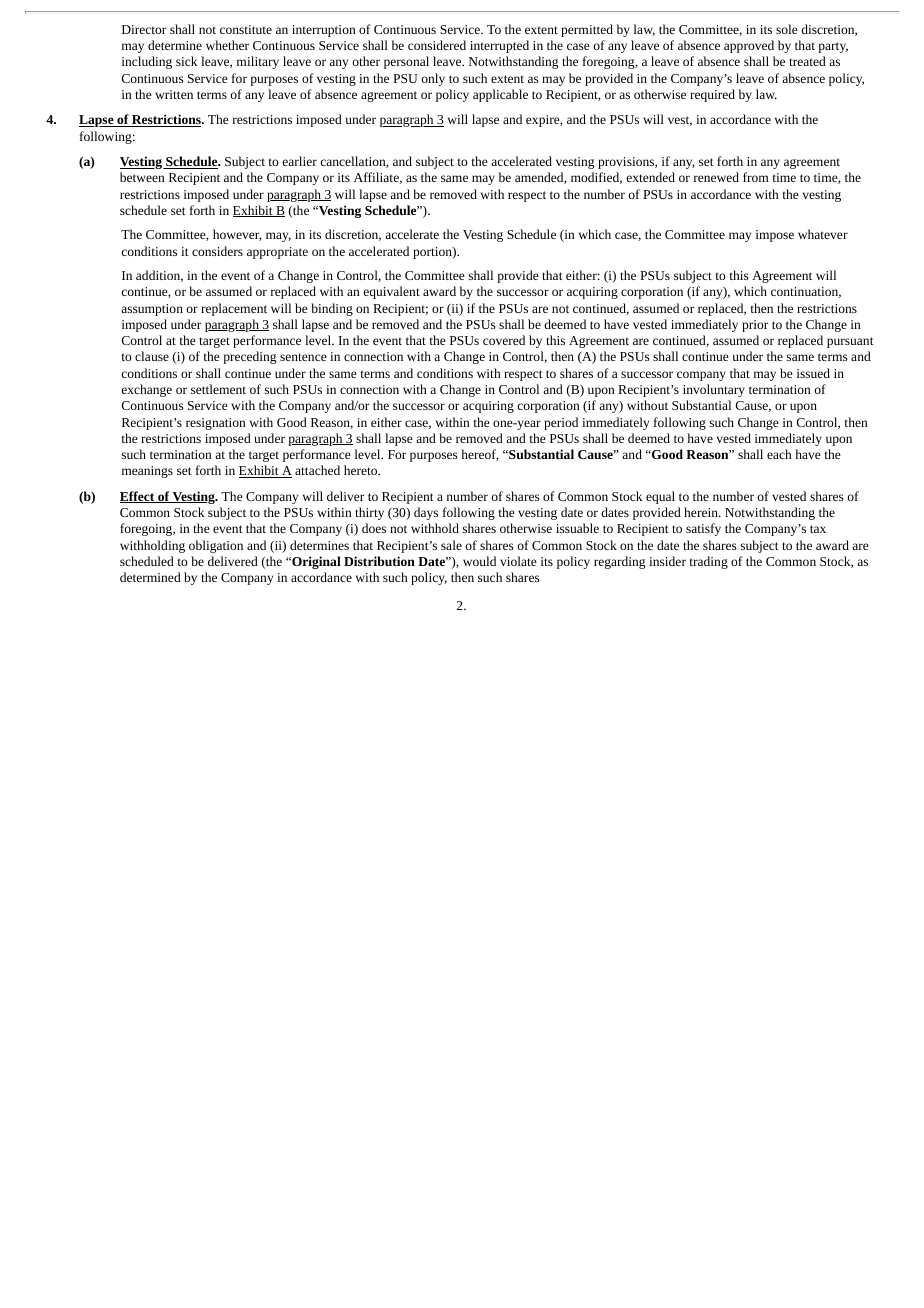 This screenshot has height=1308, width=924. Describe the element at coordinates (227, 45) in the screenshot. I see `whether` at that location.
